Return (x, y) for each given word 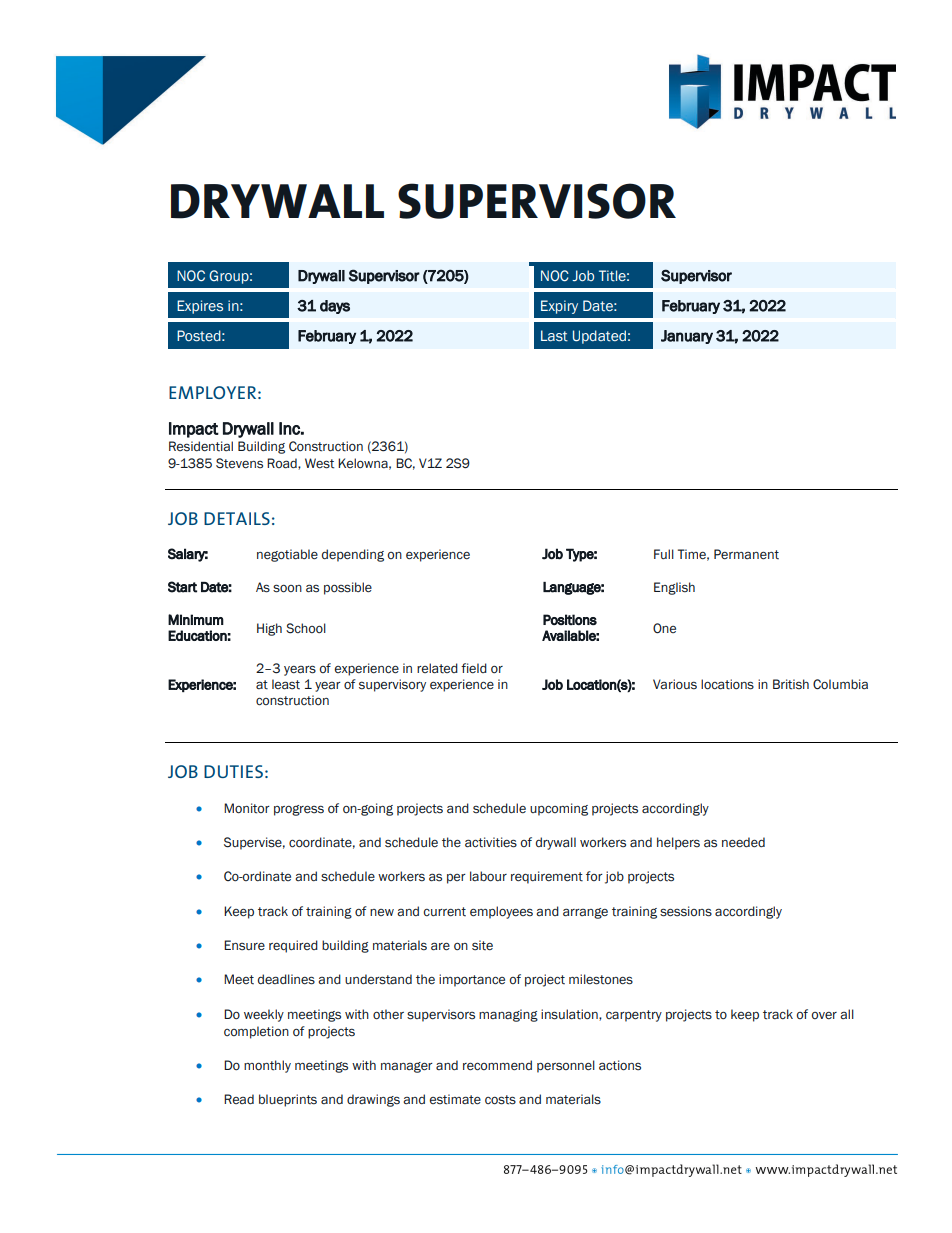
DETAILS (237, 518)
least (286, 684)
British (791, 684)
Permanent (746, 554)
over (824, 1015)
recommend (497, 1065)
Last (554, 336)
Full (664, 554)
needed (743, 842)
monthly (267, 1066)
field (474, 668)
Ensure (244, 945)
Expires (200, 307)
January (687, 337)
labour (488, 876)
